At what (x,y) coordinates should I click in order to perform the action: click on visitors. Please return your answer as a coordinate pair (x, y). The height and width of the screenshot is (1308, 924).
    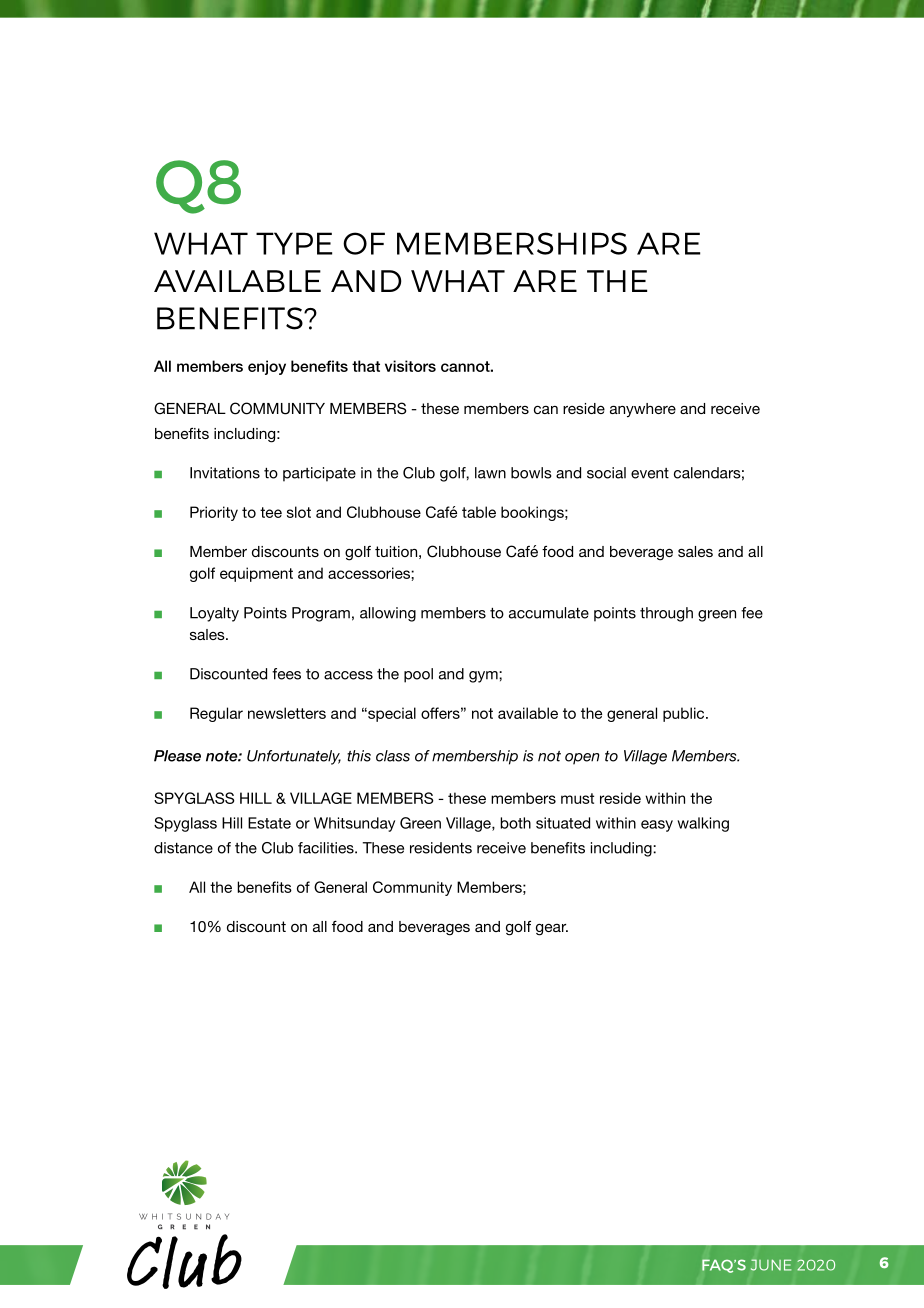
    Looking at the image, I should click on (410, 366).
